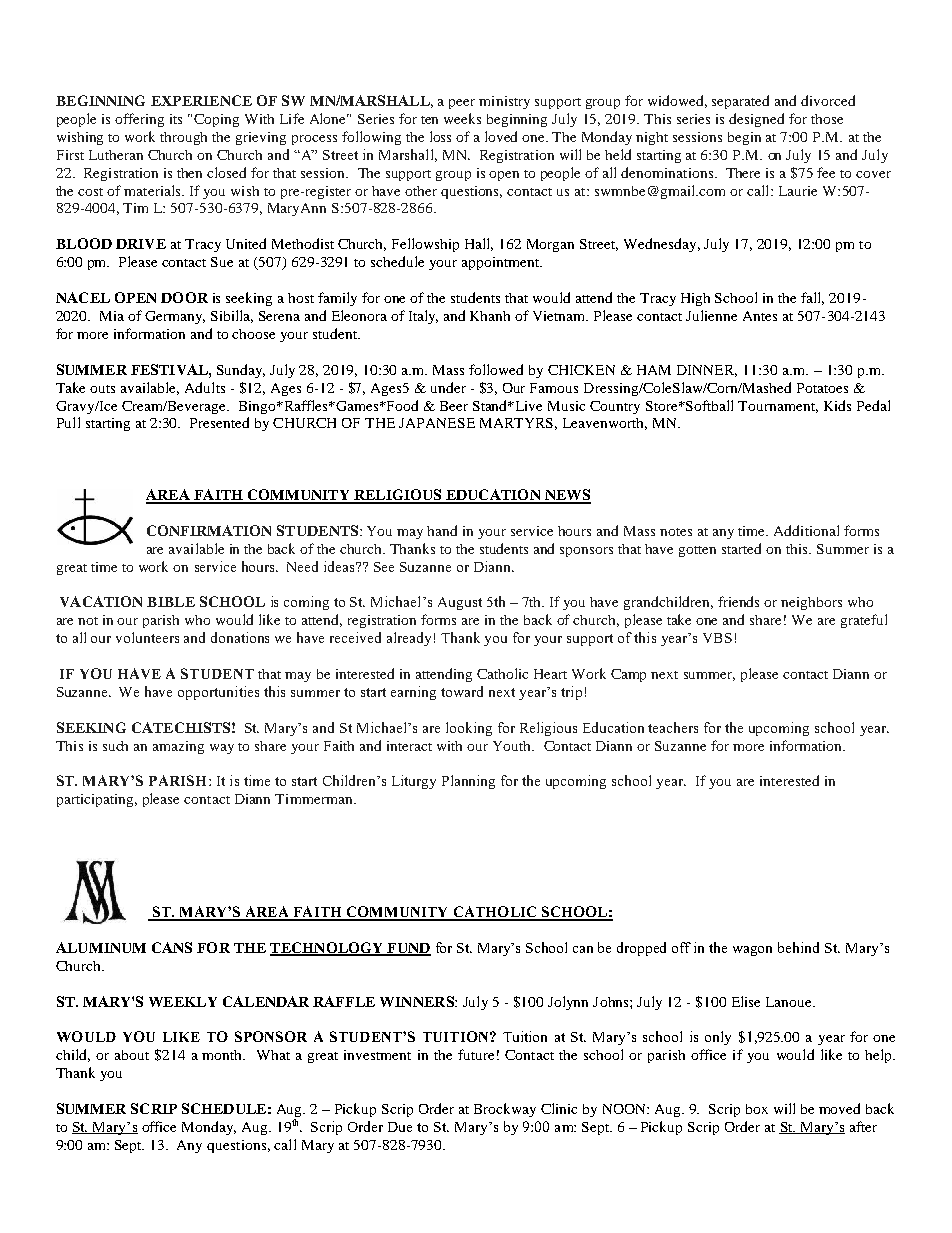  What do you see at coordinates (505, 1110) in the document?
I see `Brockway` at bounding box center [505, 1110].
